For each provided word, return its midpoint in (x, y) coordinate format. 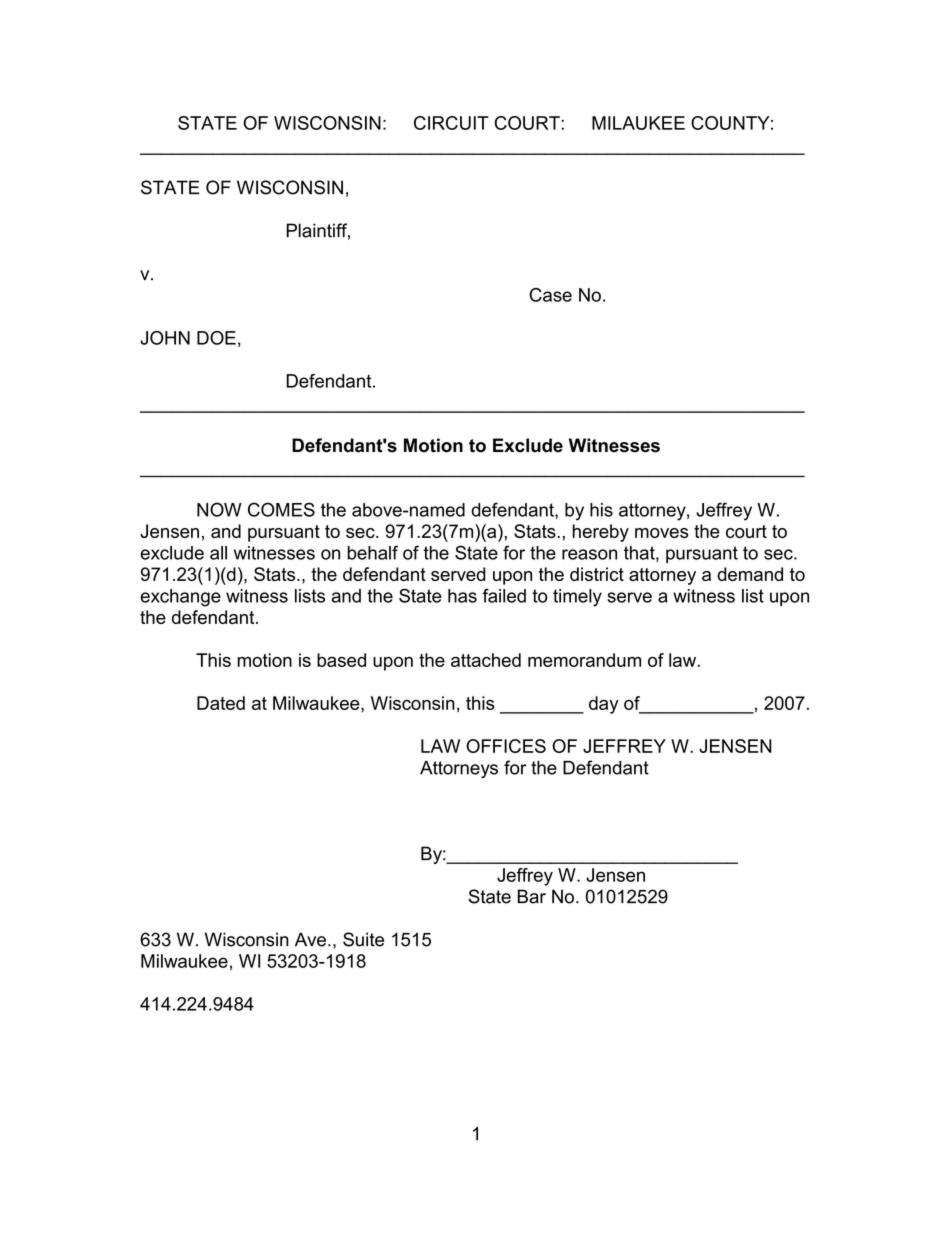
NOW (219, 509)
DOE (216, 338)
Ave (310, 939)
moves (661, 533)
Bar (532, 896)
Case (550, 295)
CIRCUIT (451, 123)
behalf (372, 552)
